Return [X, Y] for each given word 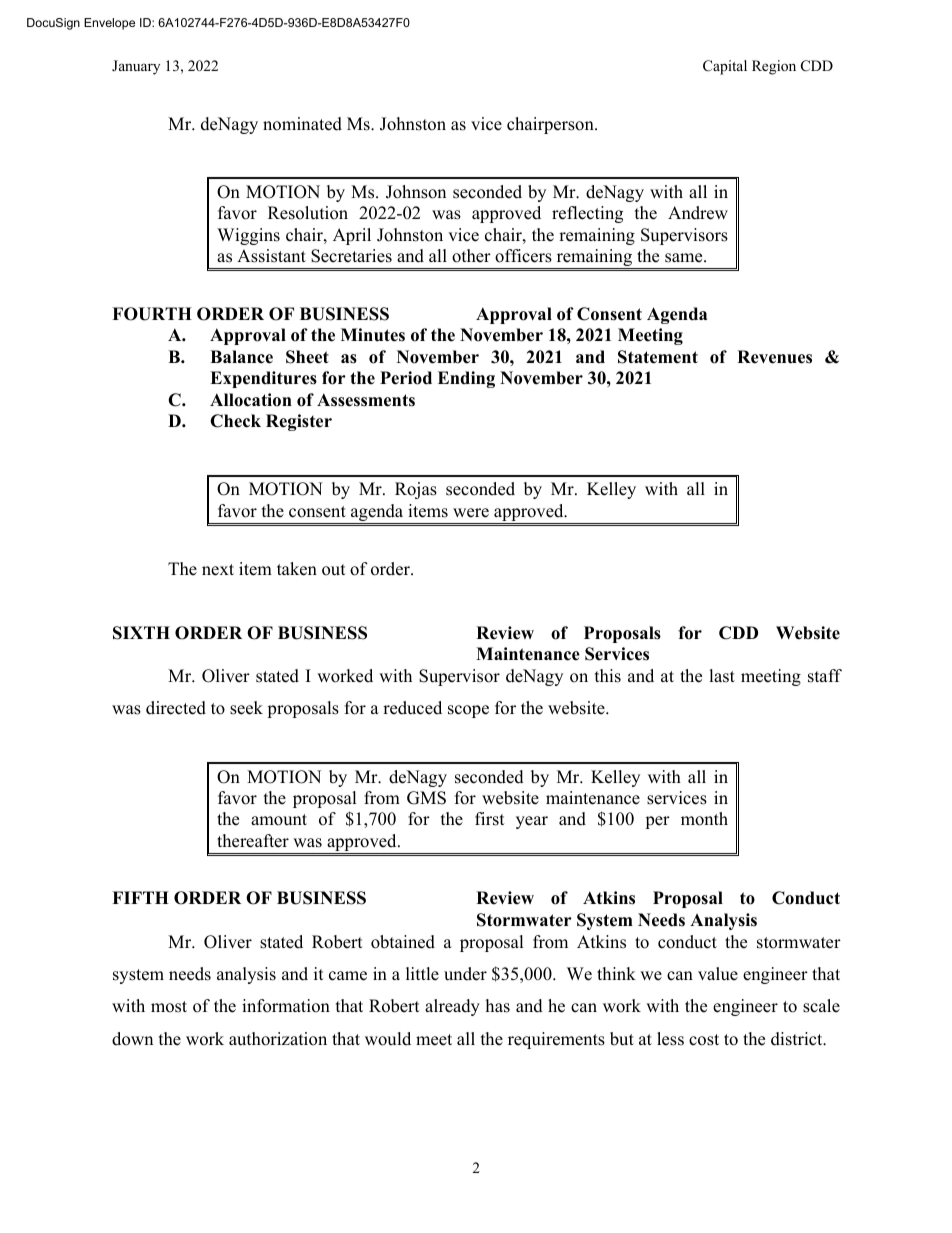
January [136, 67]
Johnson [416, 192]
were [471, 513]
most [169, 1007]
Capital [725, 67]
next [218, 570]
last [722, 676]
